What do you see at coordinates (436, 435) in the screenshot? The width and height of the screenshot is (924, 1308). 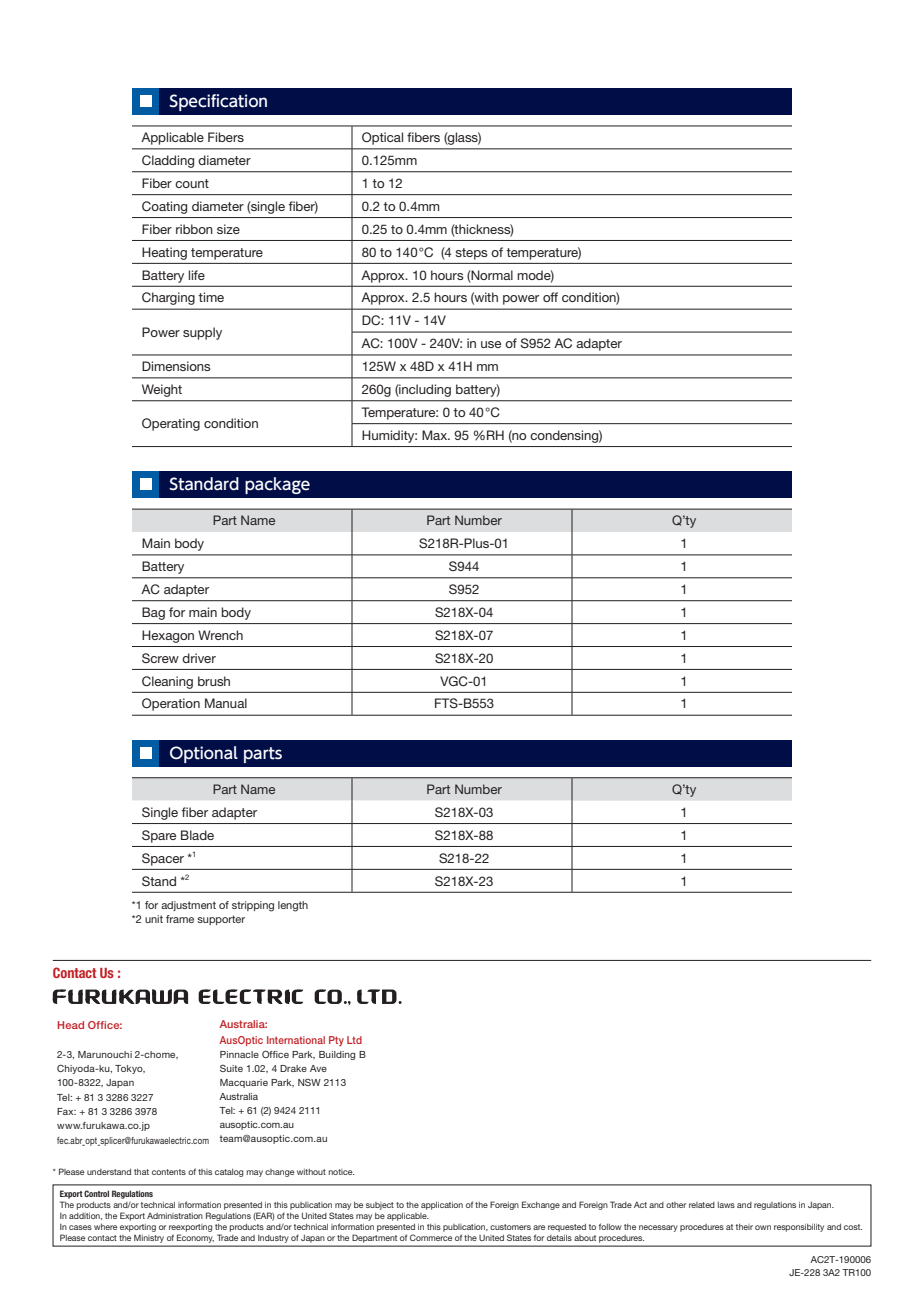 I see `Max` at bounding box center [436, 435].
